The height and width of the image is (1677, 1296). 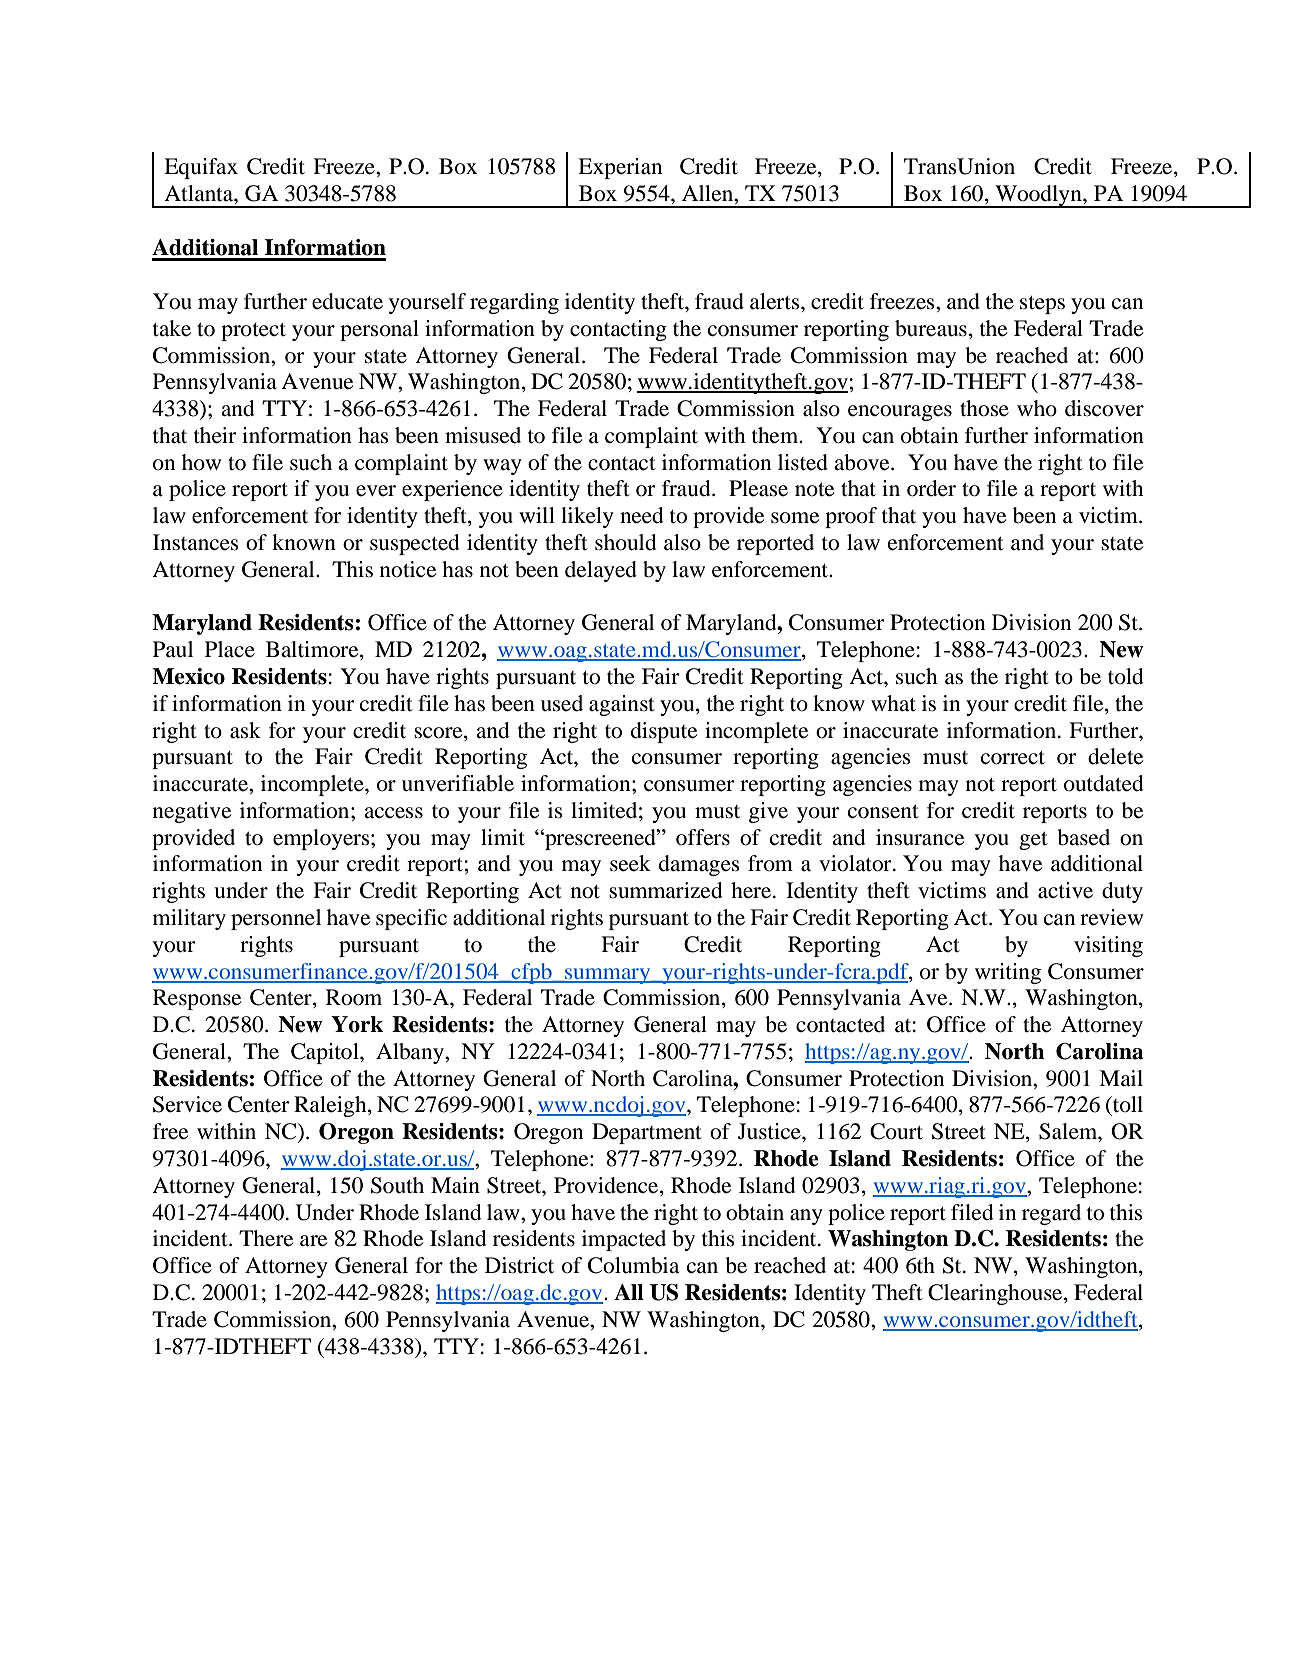 What do you see at coordinates (201, 168) in the image?
I see `Equifax` at bounding box center [201, 168].
